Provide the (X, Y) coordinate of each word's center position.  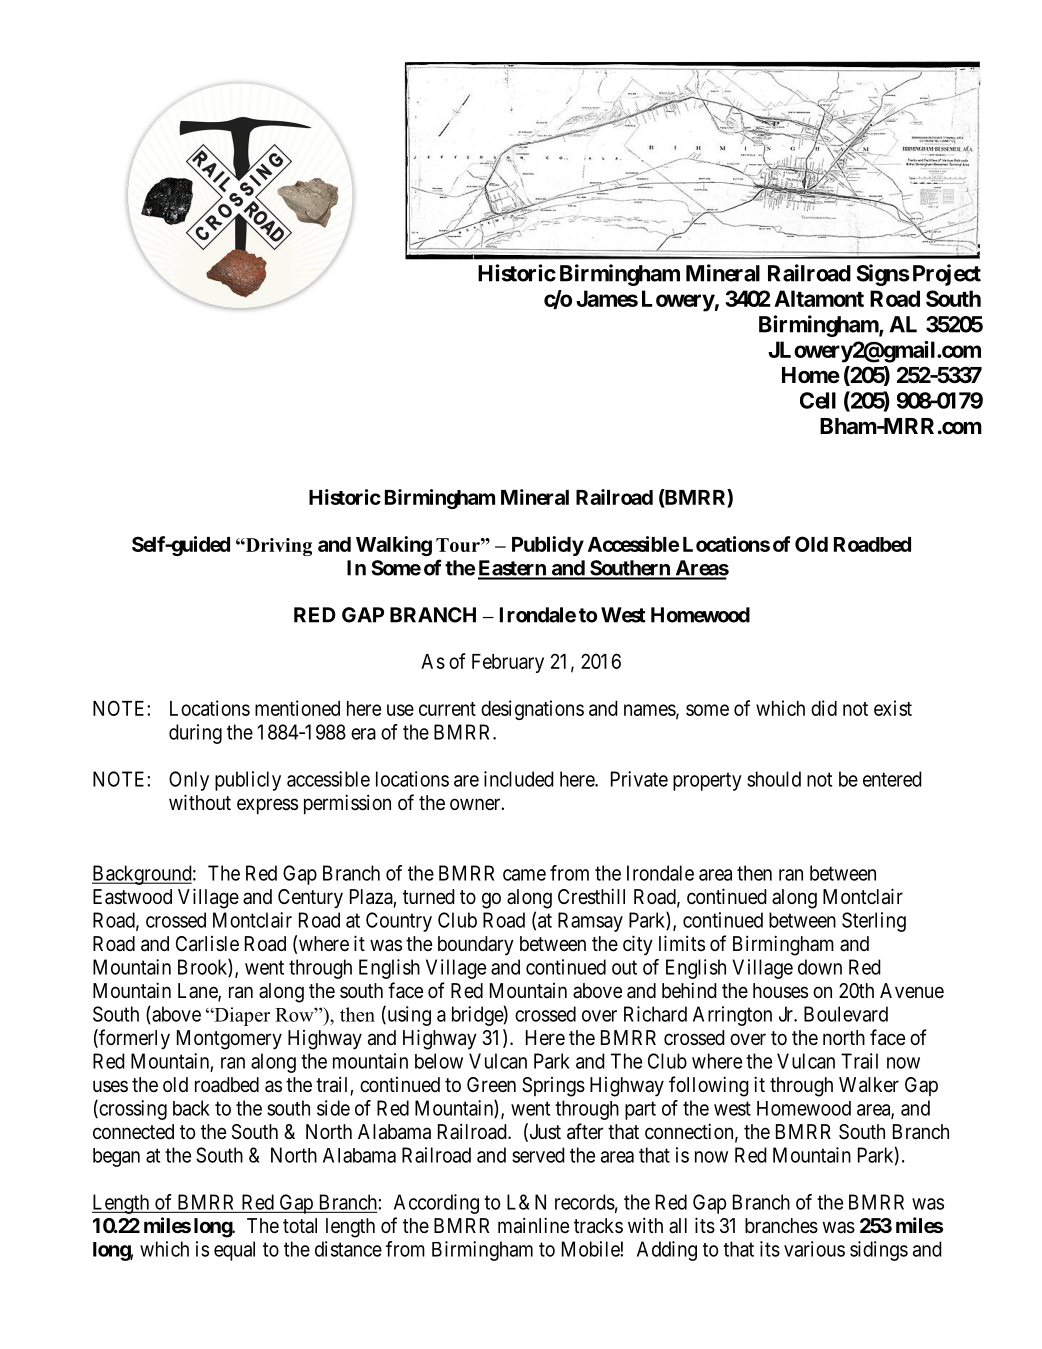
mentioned (297, 708)
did (824, 708)
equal (234, 1251)
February (508, 663)
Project (947, 275)
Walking (394, 546)
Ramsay (590, 922)
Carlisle (207, 944)
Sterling (874, 922)
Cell (818, 400)
